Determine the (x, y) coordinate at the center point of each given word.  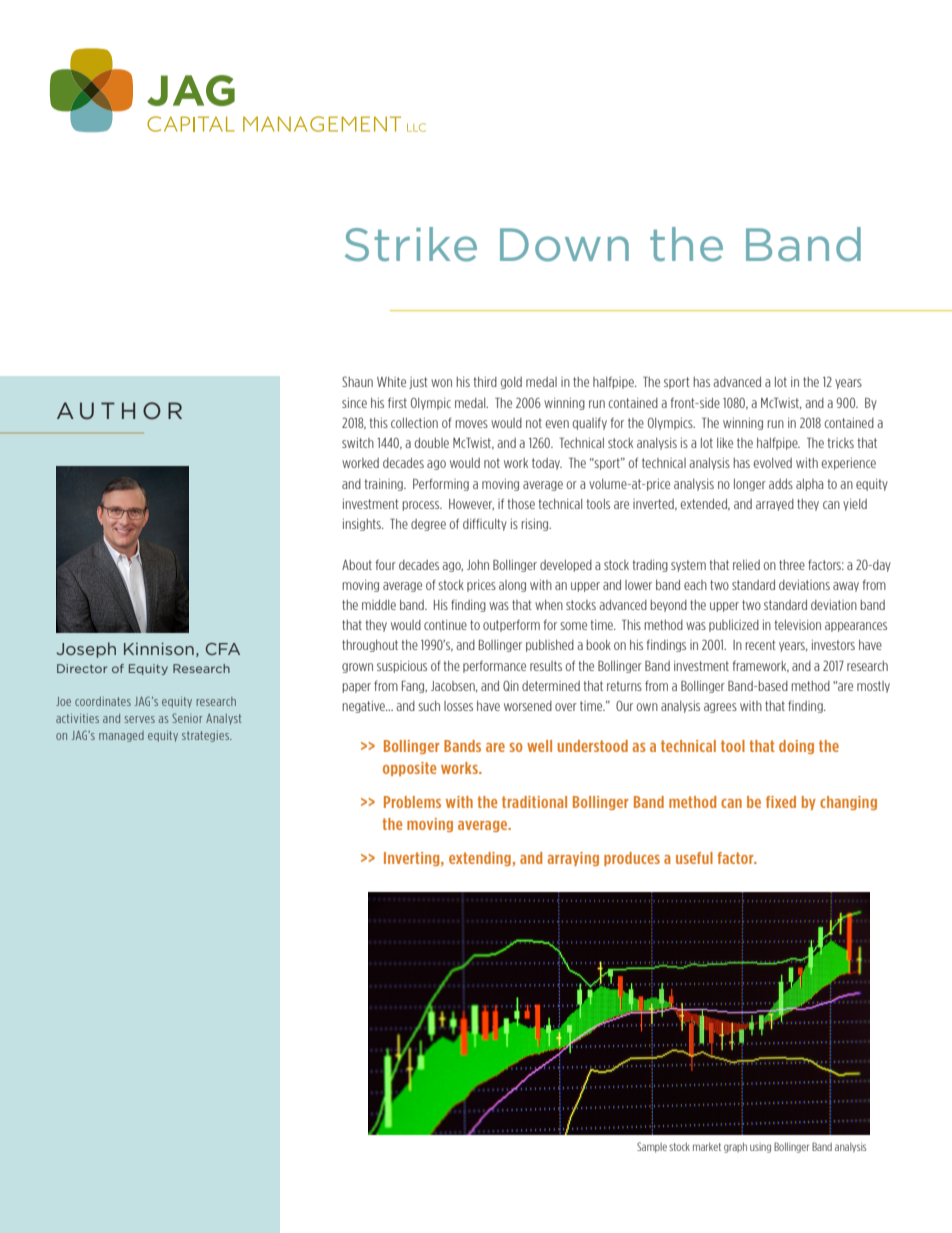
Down (564, 245)
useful (694, 858)
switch (358, 443)
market (707, 1146)
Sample (652, 1147)
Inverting (413, 859)
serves (139, 719)
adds (781, 484)
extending (480, 859)
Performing (441, 484)
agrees (720, 708)
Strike (411, 244)
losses (458, 706)
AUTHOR (119, 411)
